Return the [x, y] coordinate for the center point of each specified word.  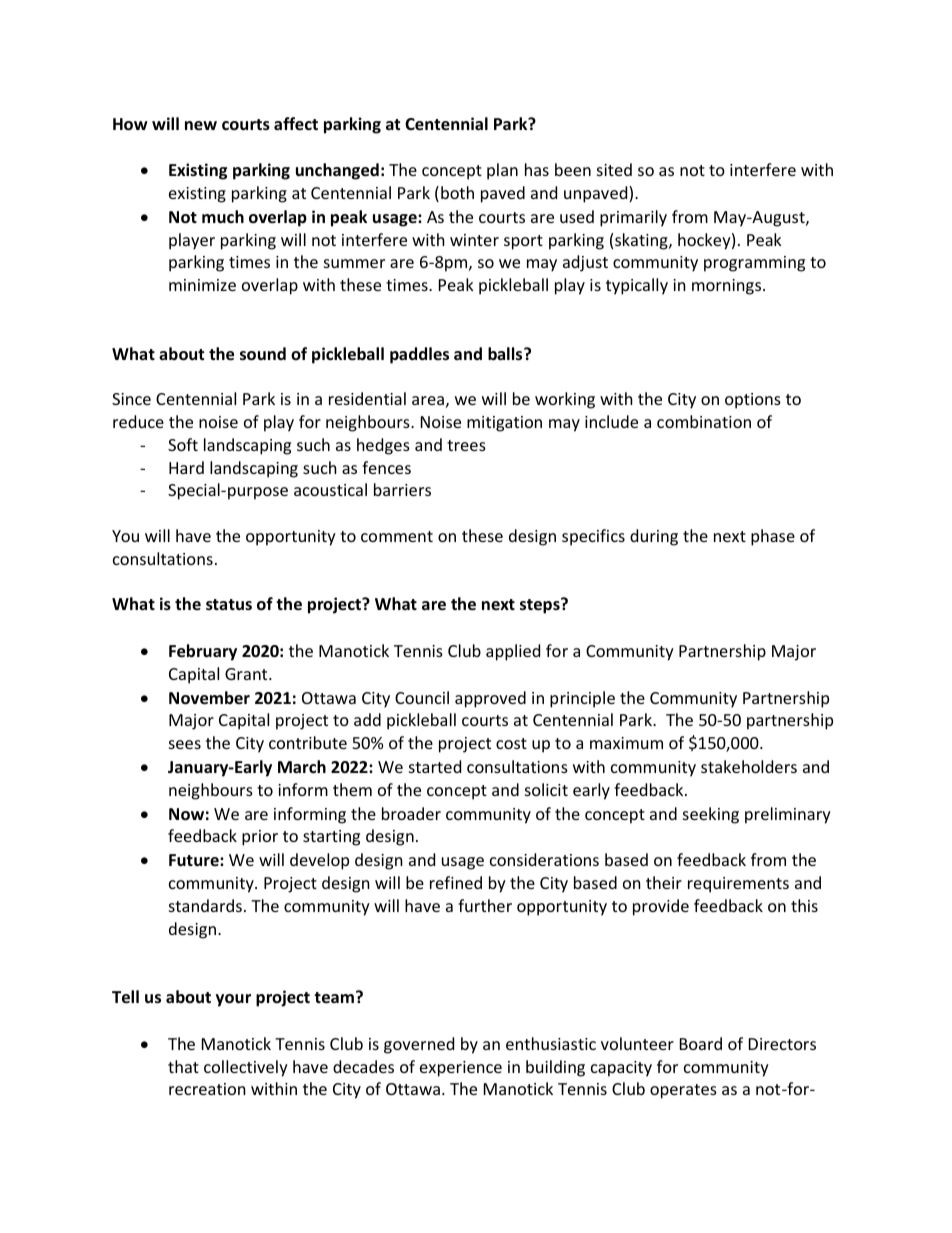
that [183, 1066]
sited [614, 169]
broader [411, 813]
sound [263, 354]
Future [195, 860]
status [229, 605]
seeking [711, 815]
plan [502, 171]
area [428, 400]
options [753, 401]
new [201, 126]
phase [773, 537]
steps [541, 606]
